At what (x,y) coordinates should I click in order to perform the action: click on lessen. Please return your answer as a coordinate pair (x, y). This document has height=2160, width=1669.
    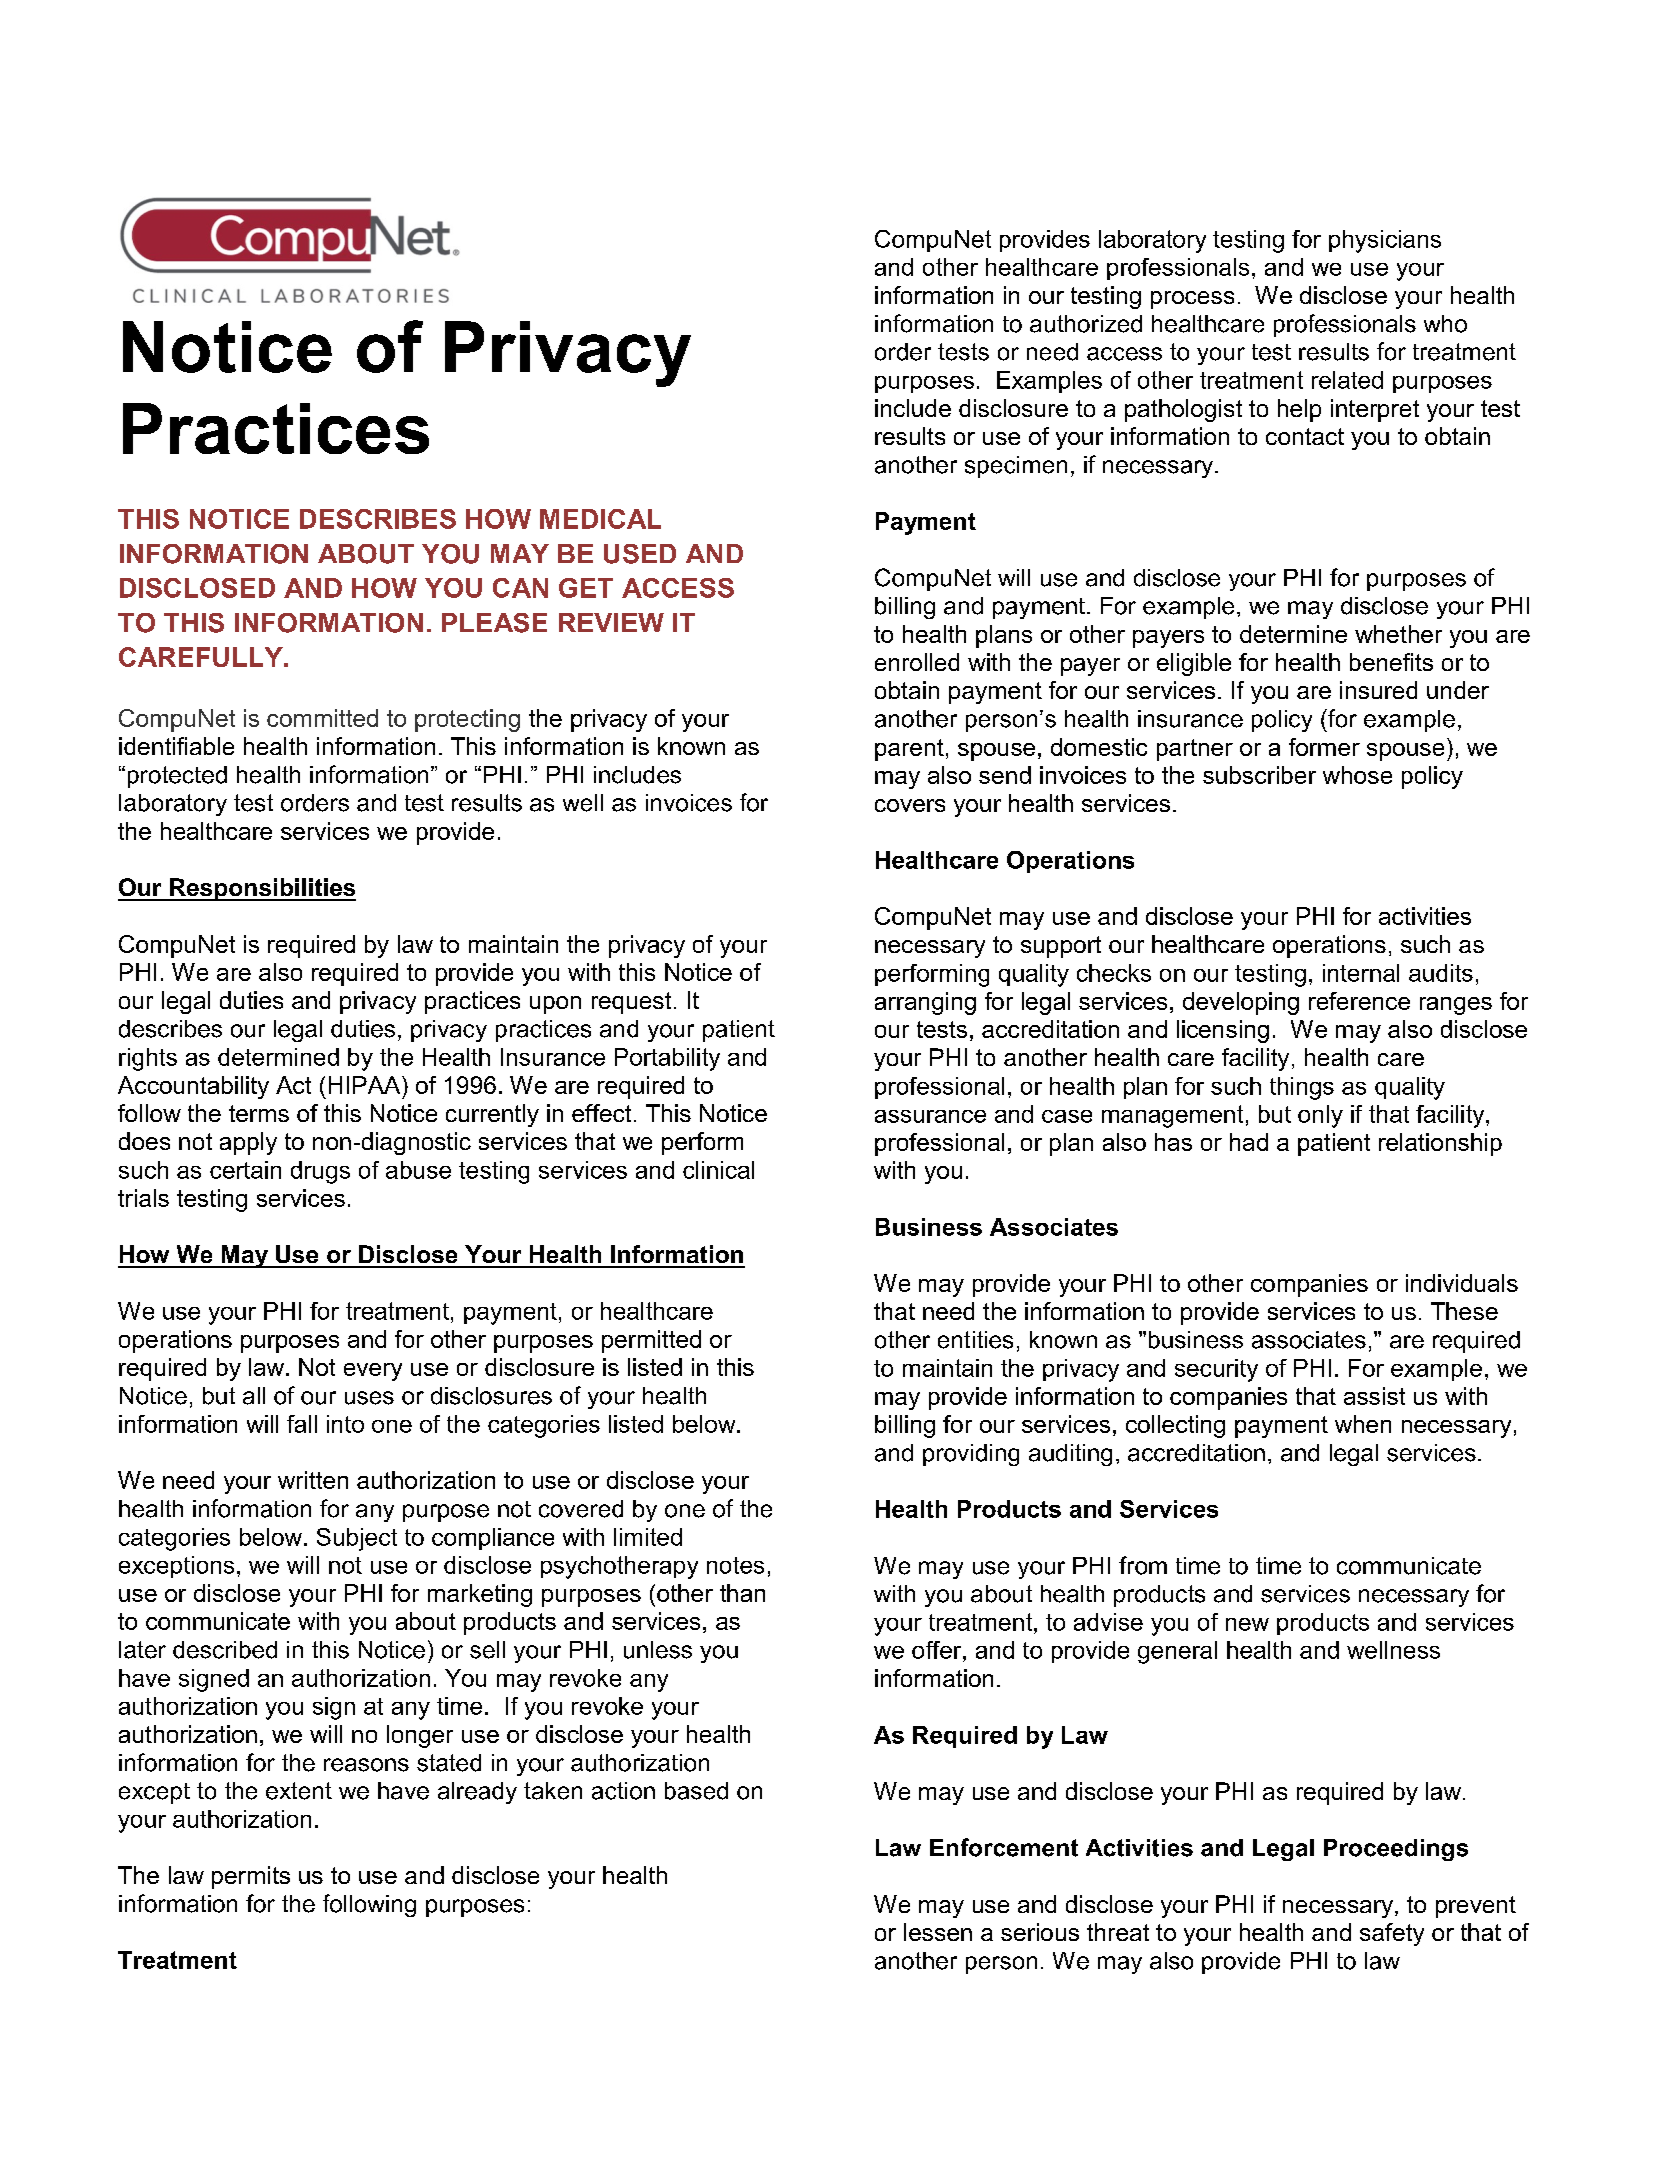
    Looking at the image, I should click on (938, 1932).
